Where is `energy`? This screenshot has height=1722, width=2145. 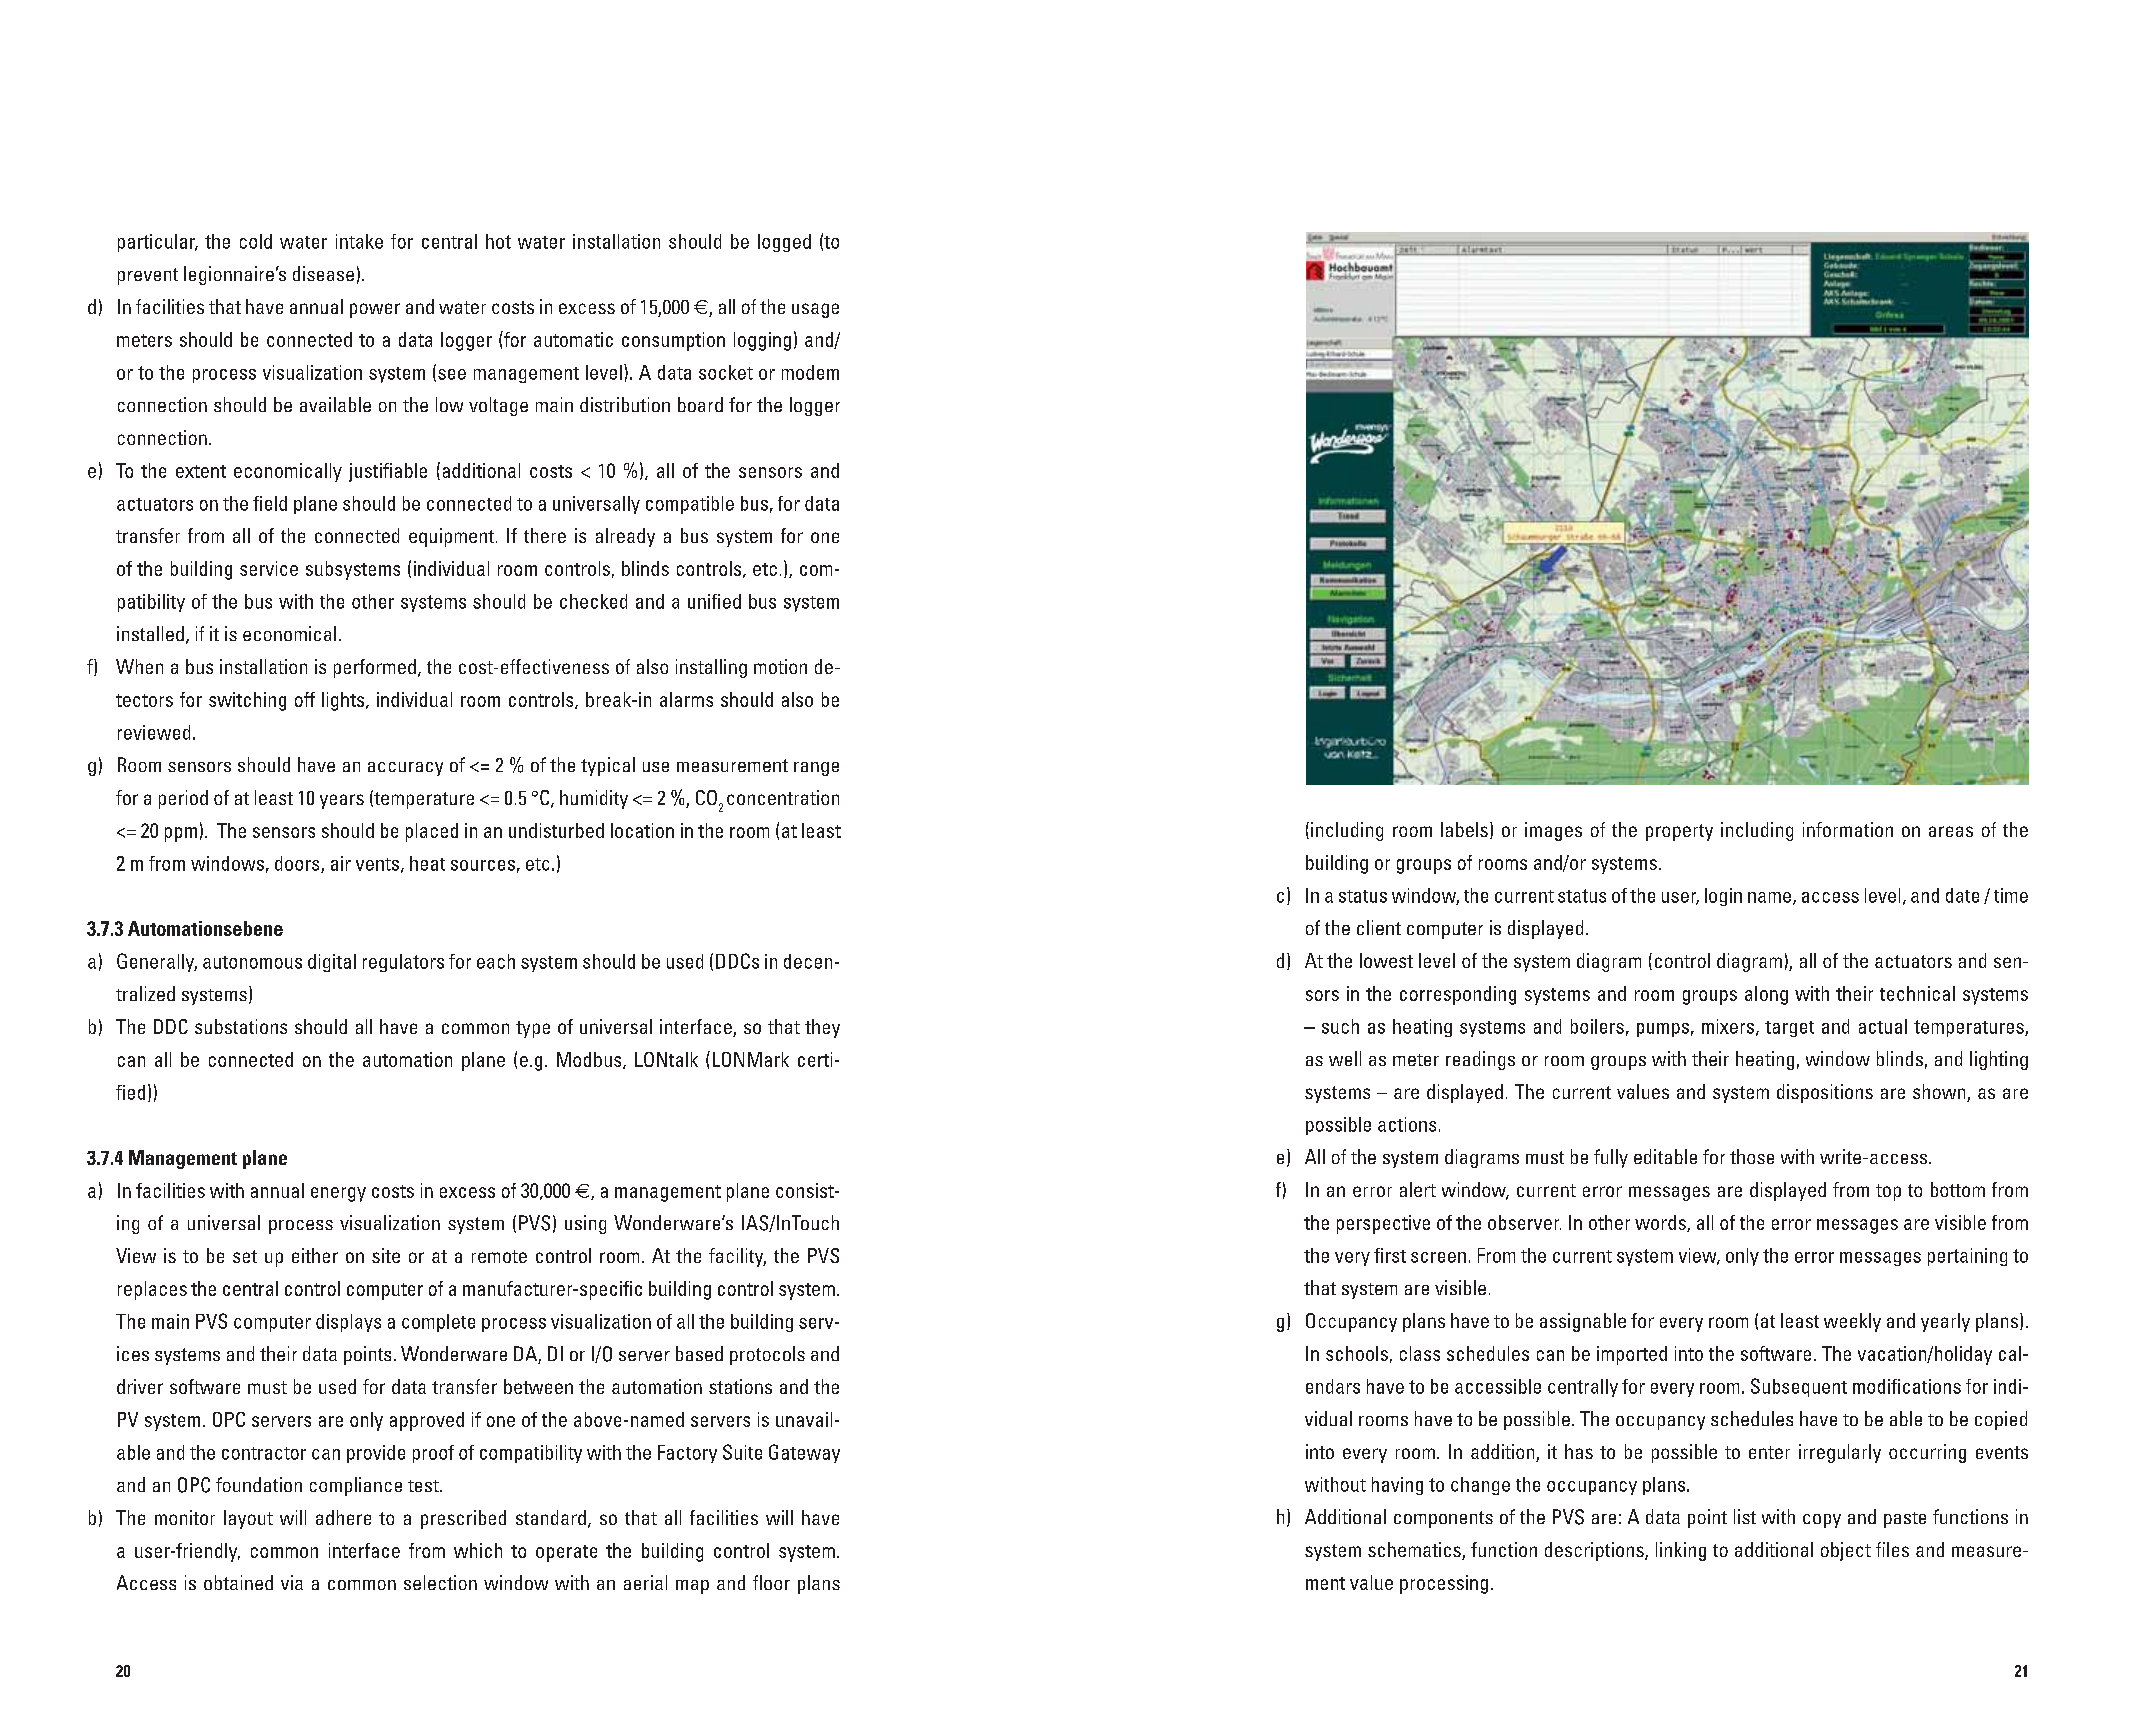 energy is located at coordinates (338, 1194).
